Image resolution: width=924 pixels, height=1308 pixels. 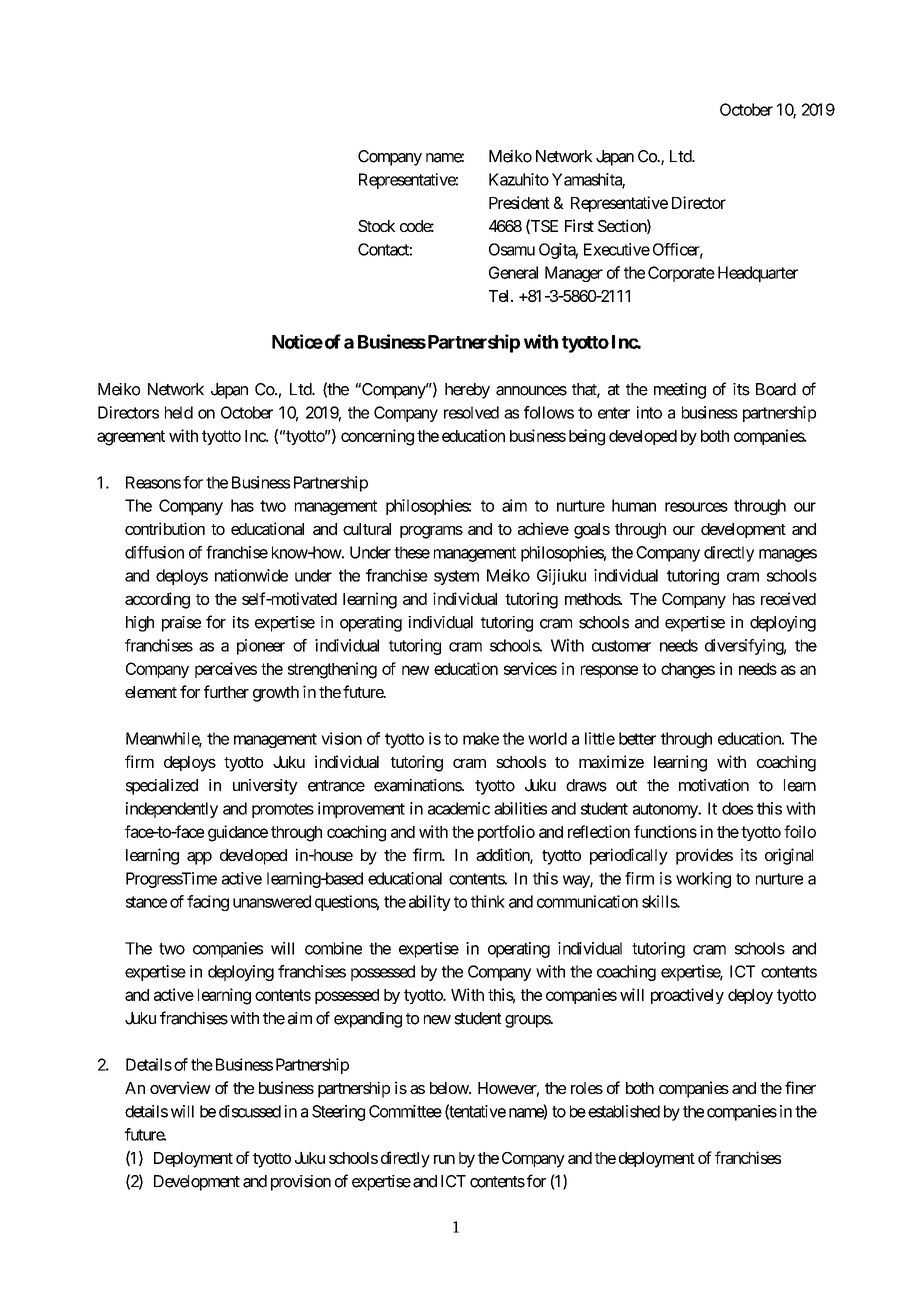 What do you see at coordinates (226, 691) in the screenshot?
I see `further` at bounding box center [226, 691].
